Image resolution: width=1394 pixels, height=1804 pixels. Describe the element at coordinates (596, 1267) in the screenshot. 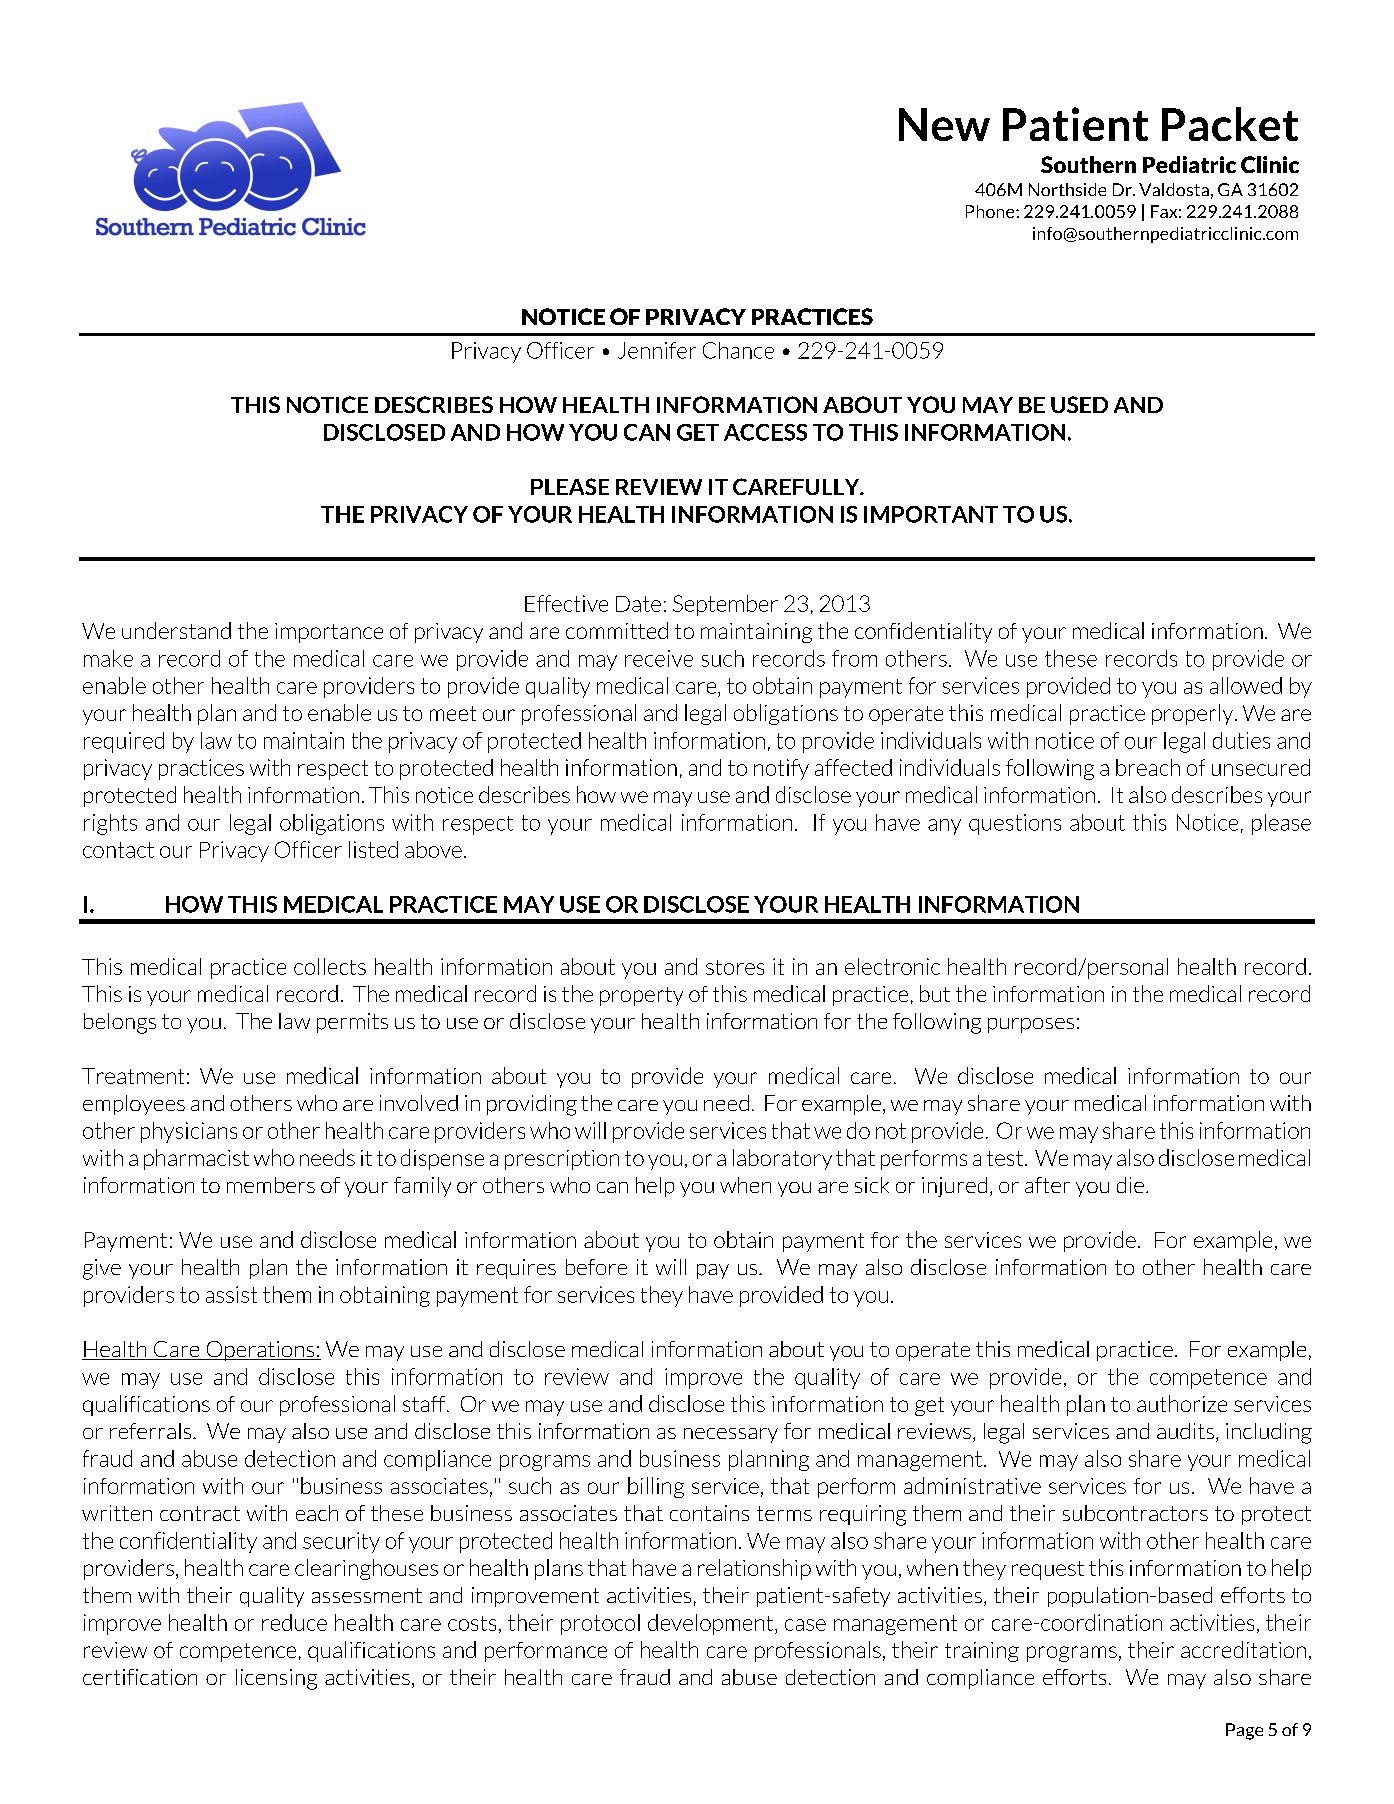

I see `before` at that location.
